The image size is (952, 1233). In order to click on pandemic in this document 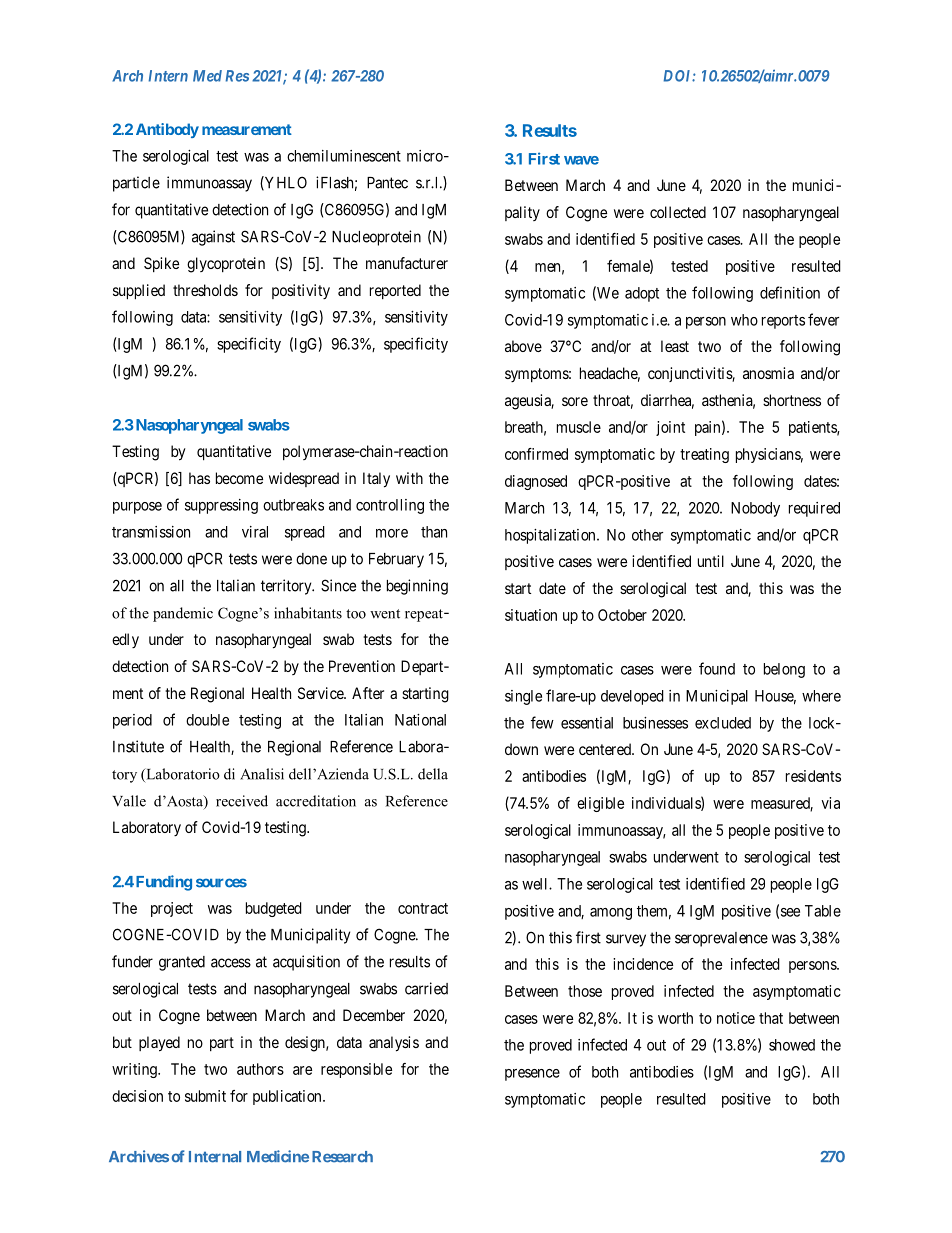, I will do `click(183, 614)`.
